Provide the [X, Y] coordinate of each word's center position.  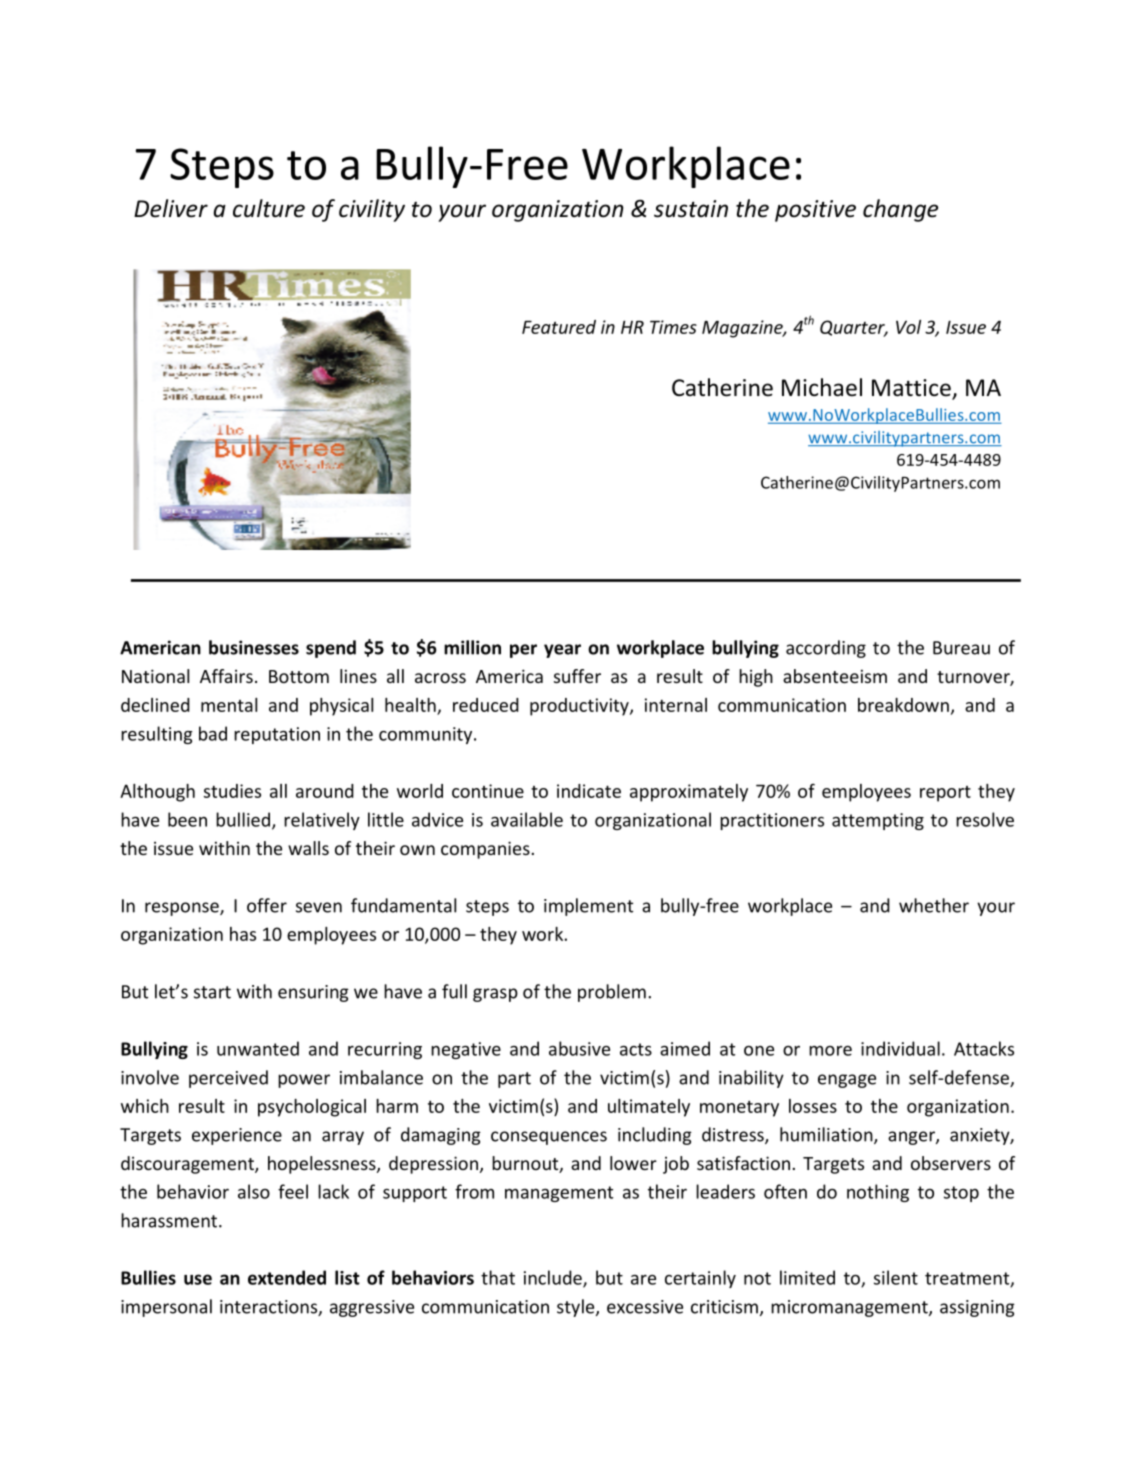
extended [287, 1277]
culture [269, 208]
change [900, 210]
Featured [559, 327]
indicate [589, 791]
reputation [277, 735]
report [945, 794]
